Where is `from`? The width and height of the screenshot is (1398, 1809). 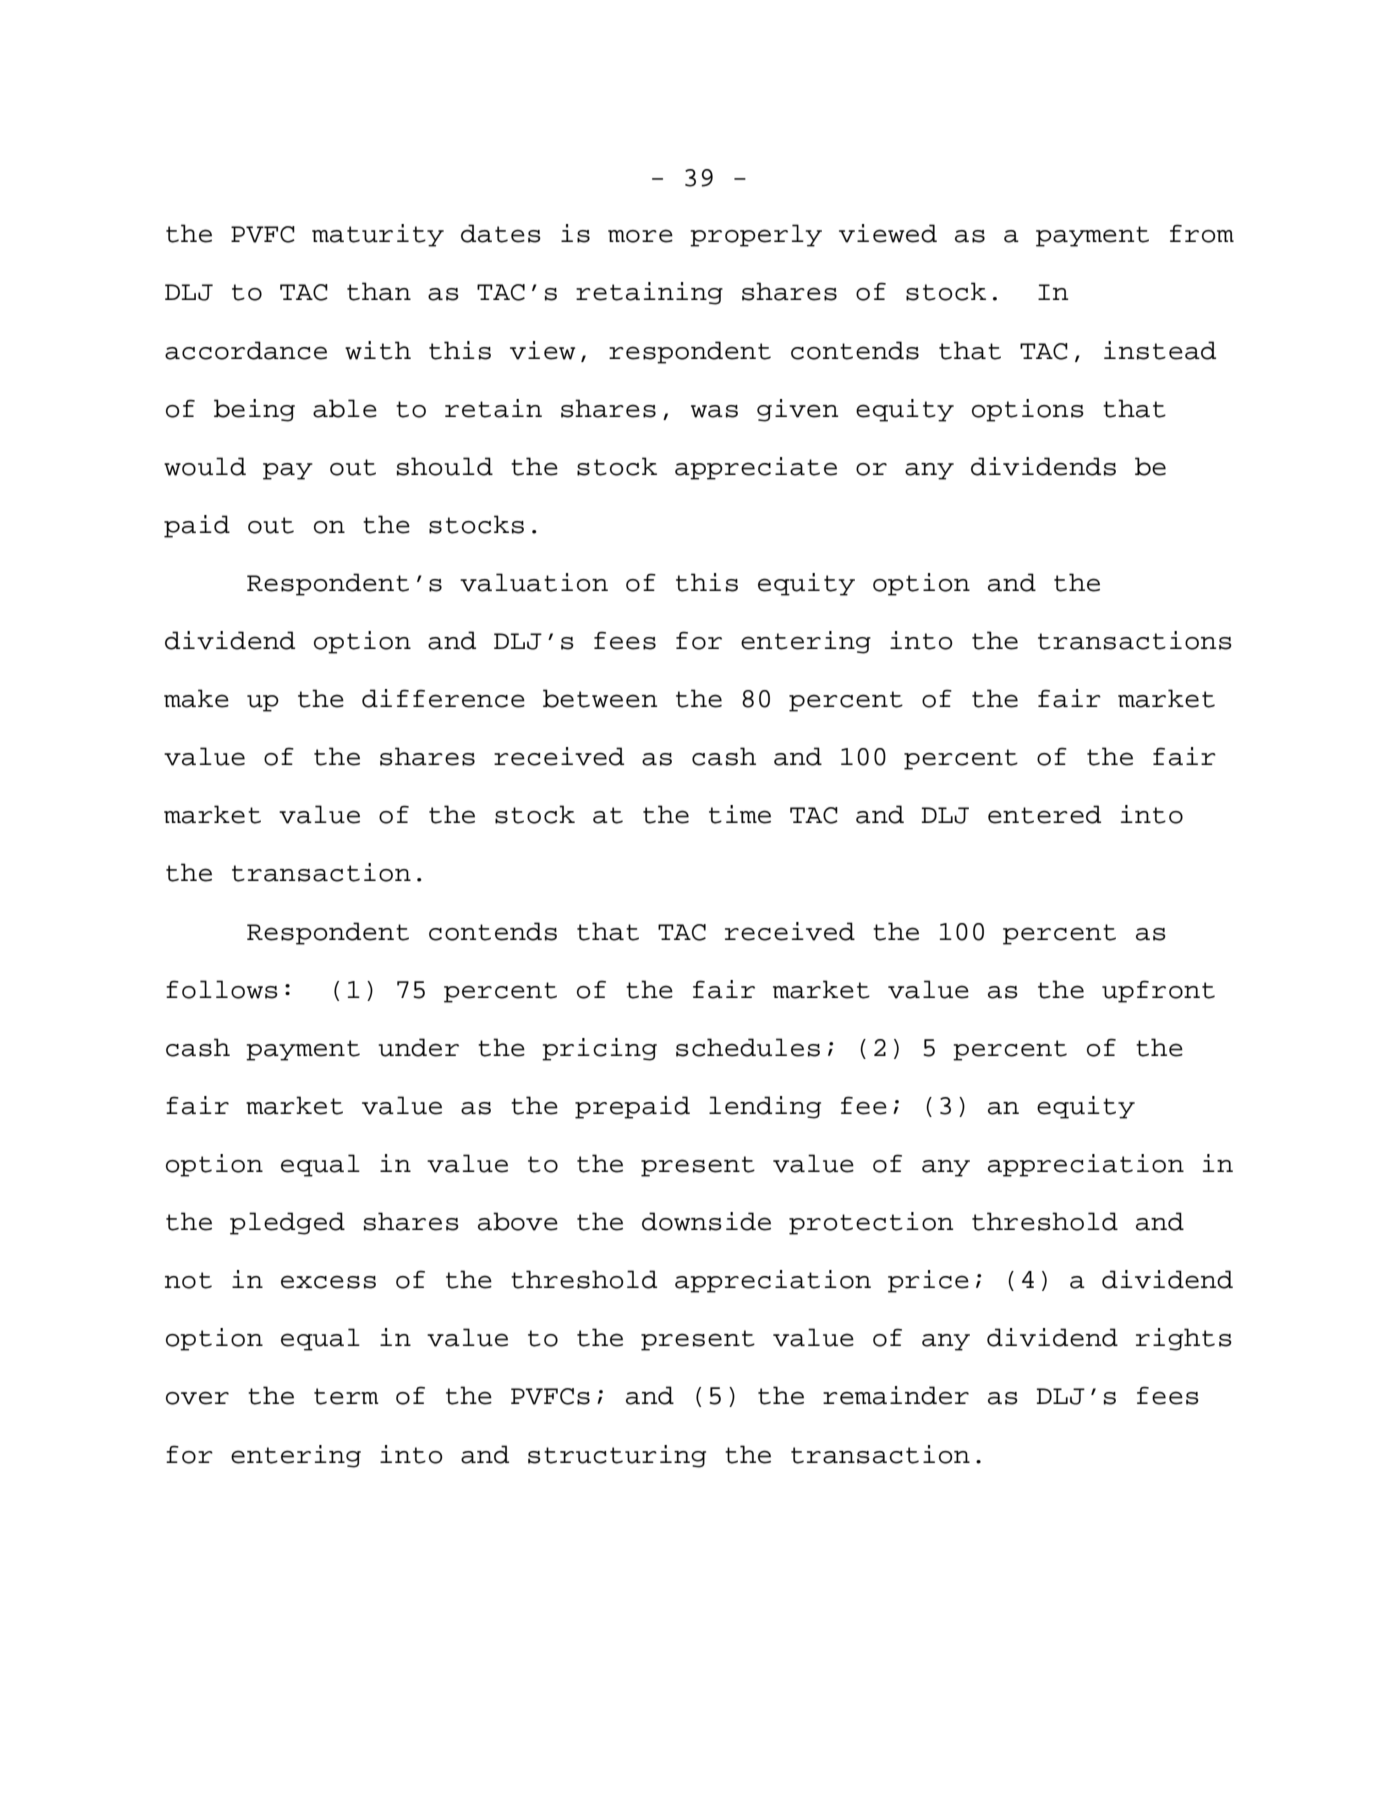 from is located at coordinates (1202, 233).
